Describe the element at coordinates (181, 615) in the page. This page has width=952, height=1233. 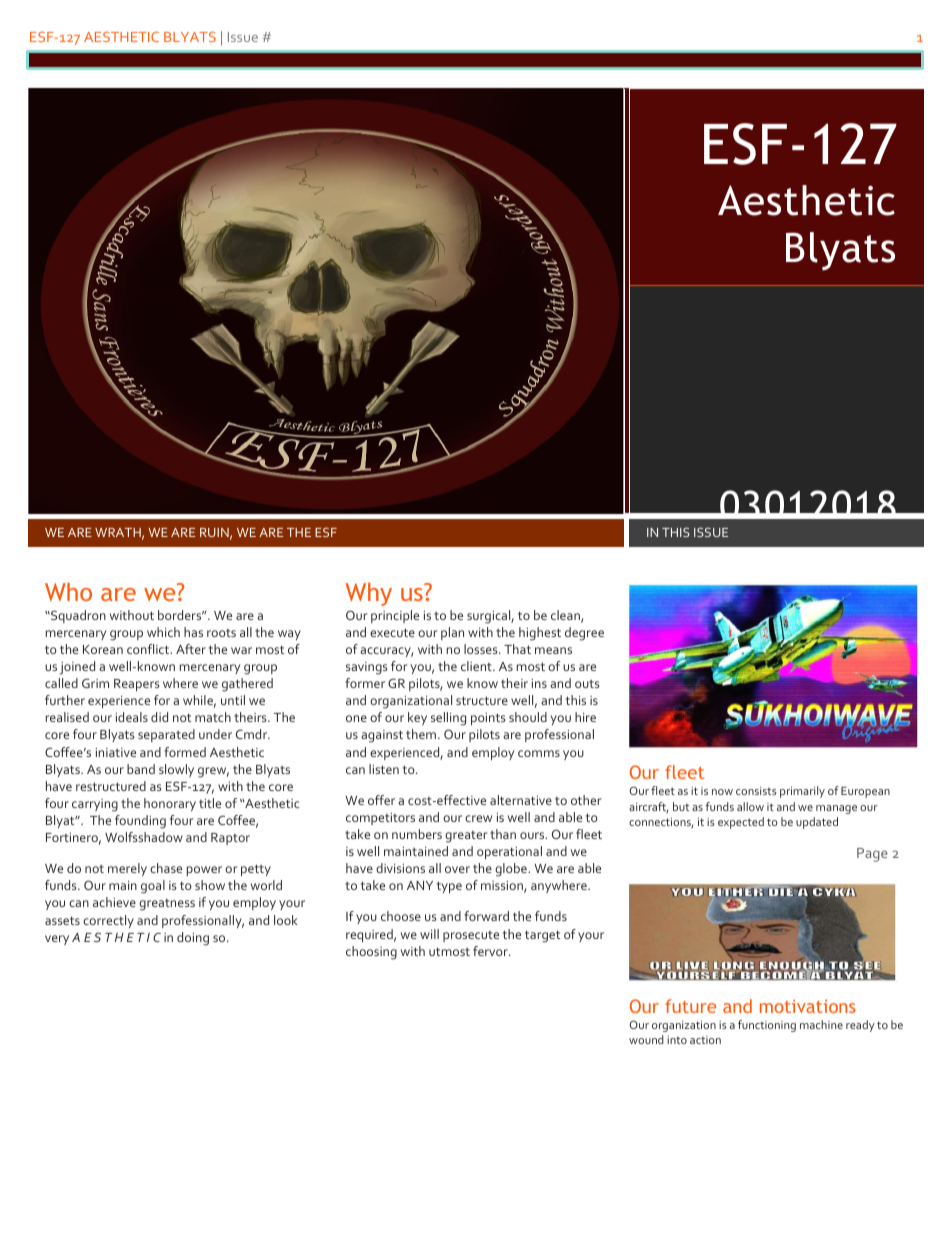
I see `borders` at that location.
